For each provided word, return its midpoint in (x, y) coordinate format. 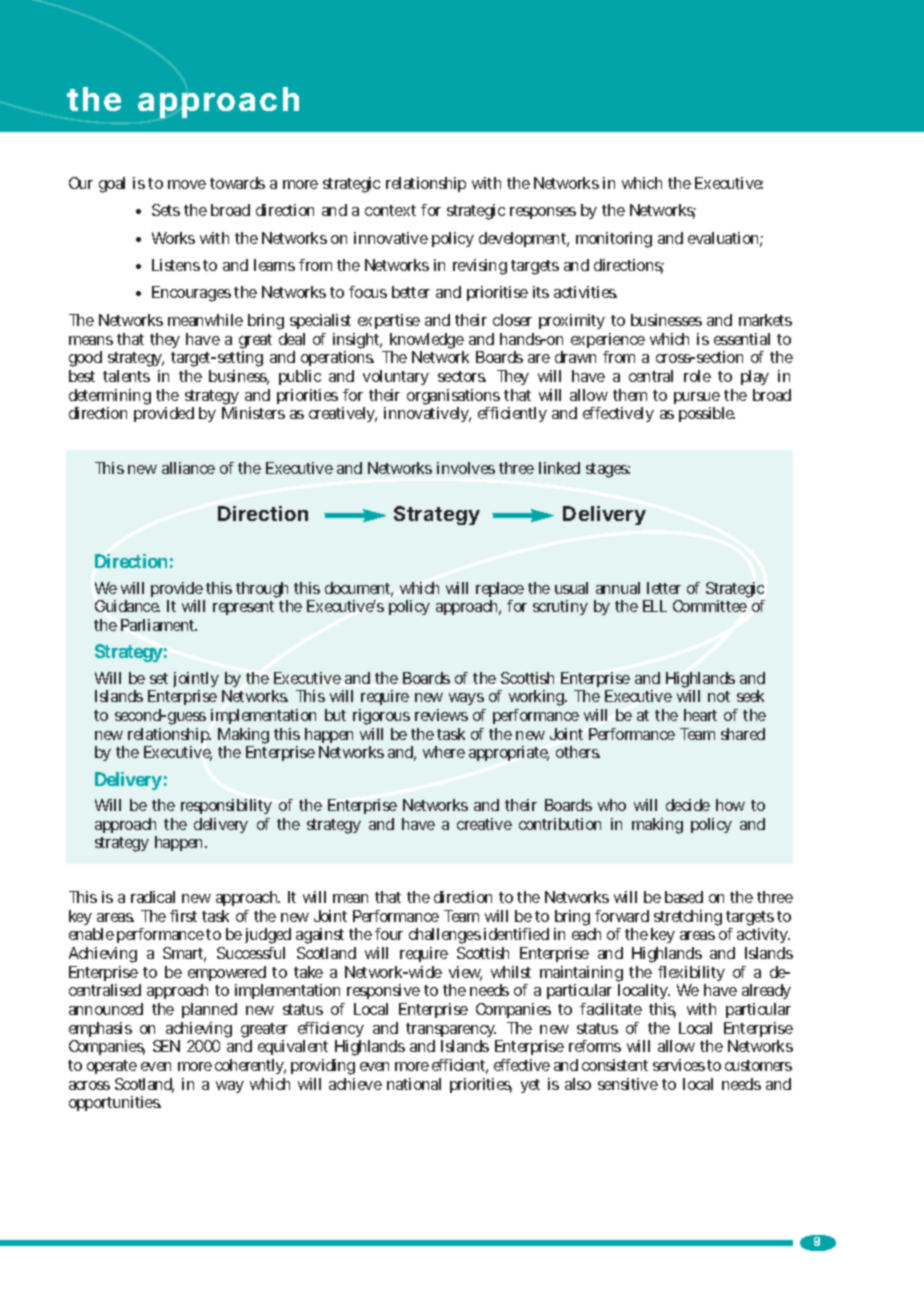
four (389, 934)
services (679, 1065)
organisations (453, 398)
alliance (188, 468)
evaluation (725, 239)
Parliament (159, 625)
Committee (710, 606)
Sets (166, 210)
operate (112, 1067)
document (359, 589)
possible (707, 414)
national (414, 1084)
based (684, 897)
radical (153, 897)
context (390, 210)
